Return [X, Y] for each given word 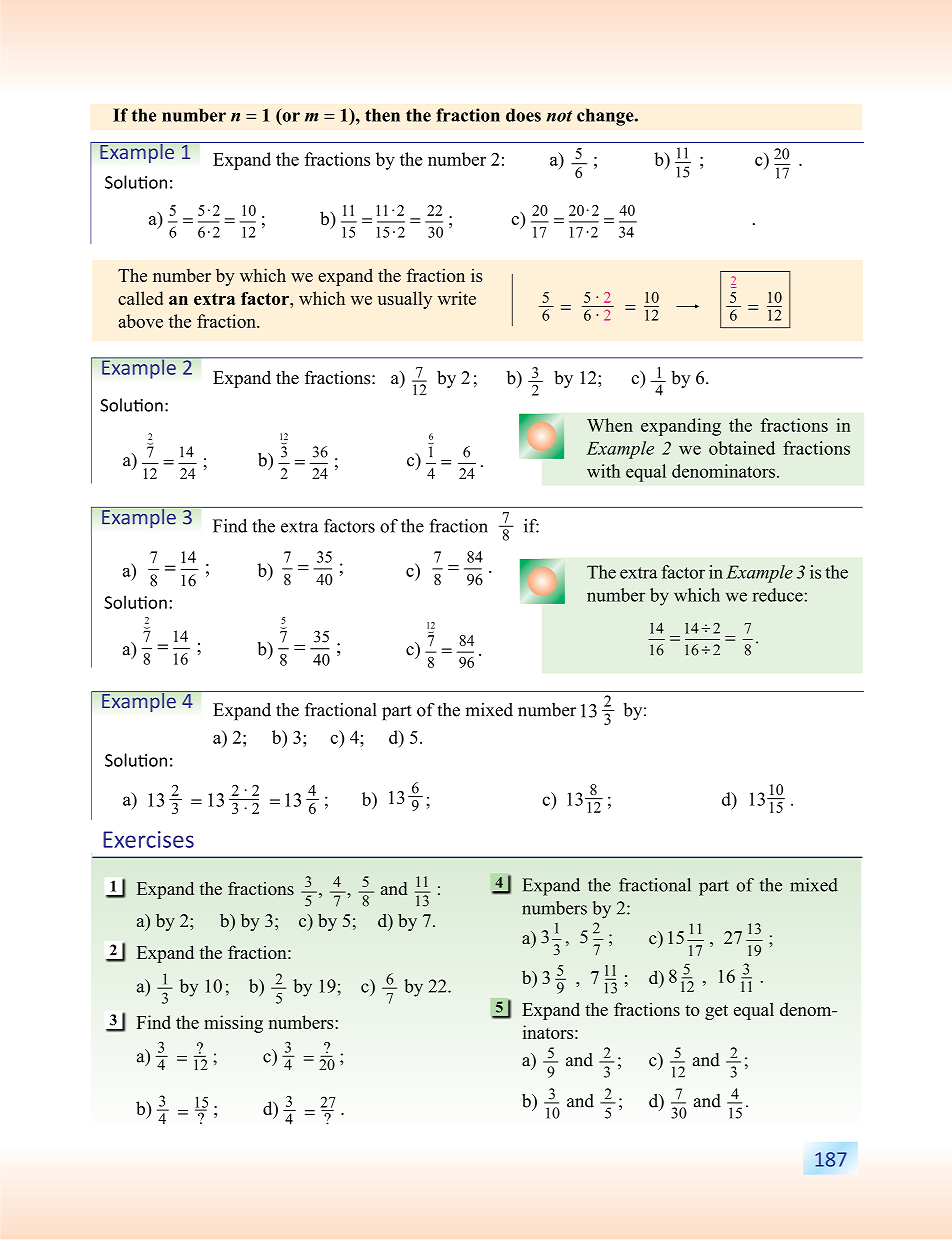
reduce [777, 595]
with [603, 471]
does [523, 115]
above [140, 321]
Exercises [148, 839]
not [559, 116]
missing [233, 1024]
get [716, 1012]
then [382, 115]
